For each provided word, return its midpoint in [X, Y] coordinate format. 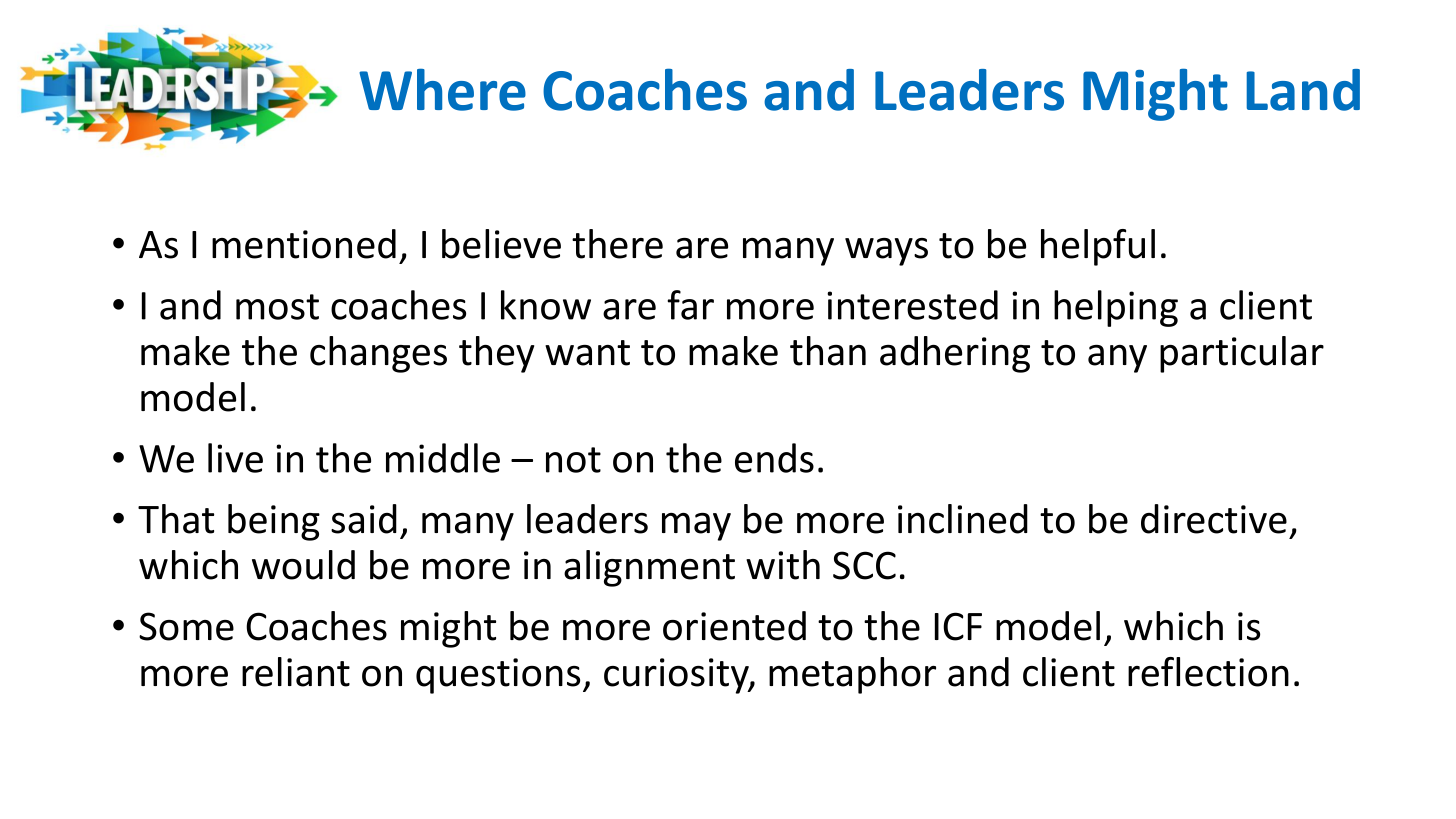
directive [1214, 519]
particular [1242, 354]
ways [886, 252]
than [828, 351]
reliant [296, 672]
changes [378, 354]
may [696, 527]
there [617, 244]
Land [1303, 90]
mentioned [304, 244]
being [274, 522]
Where [442, 90]
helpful [1098, 247]
